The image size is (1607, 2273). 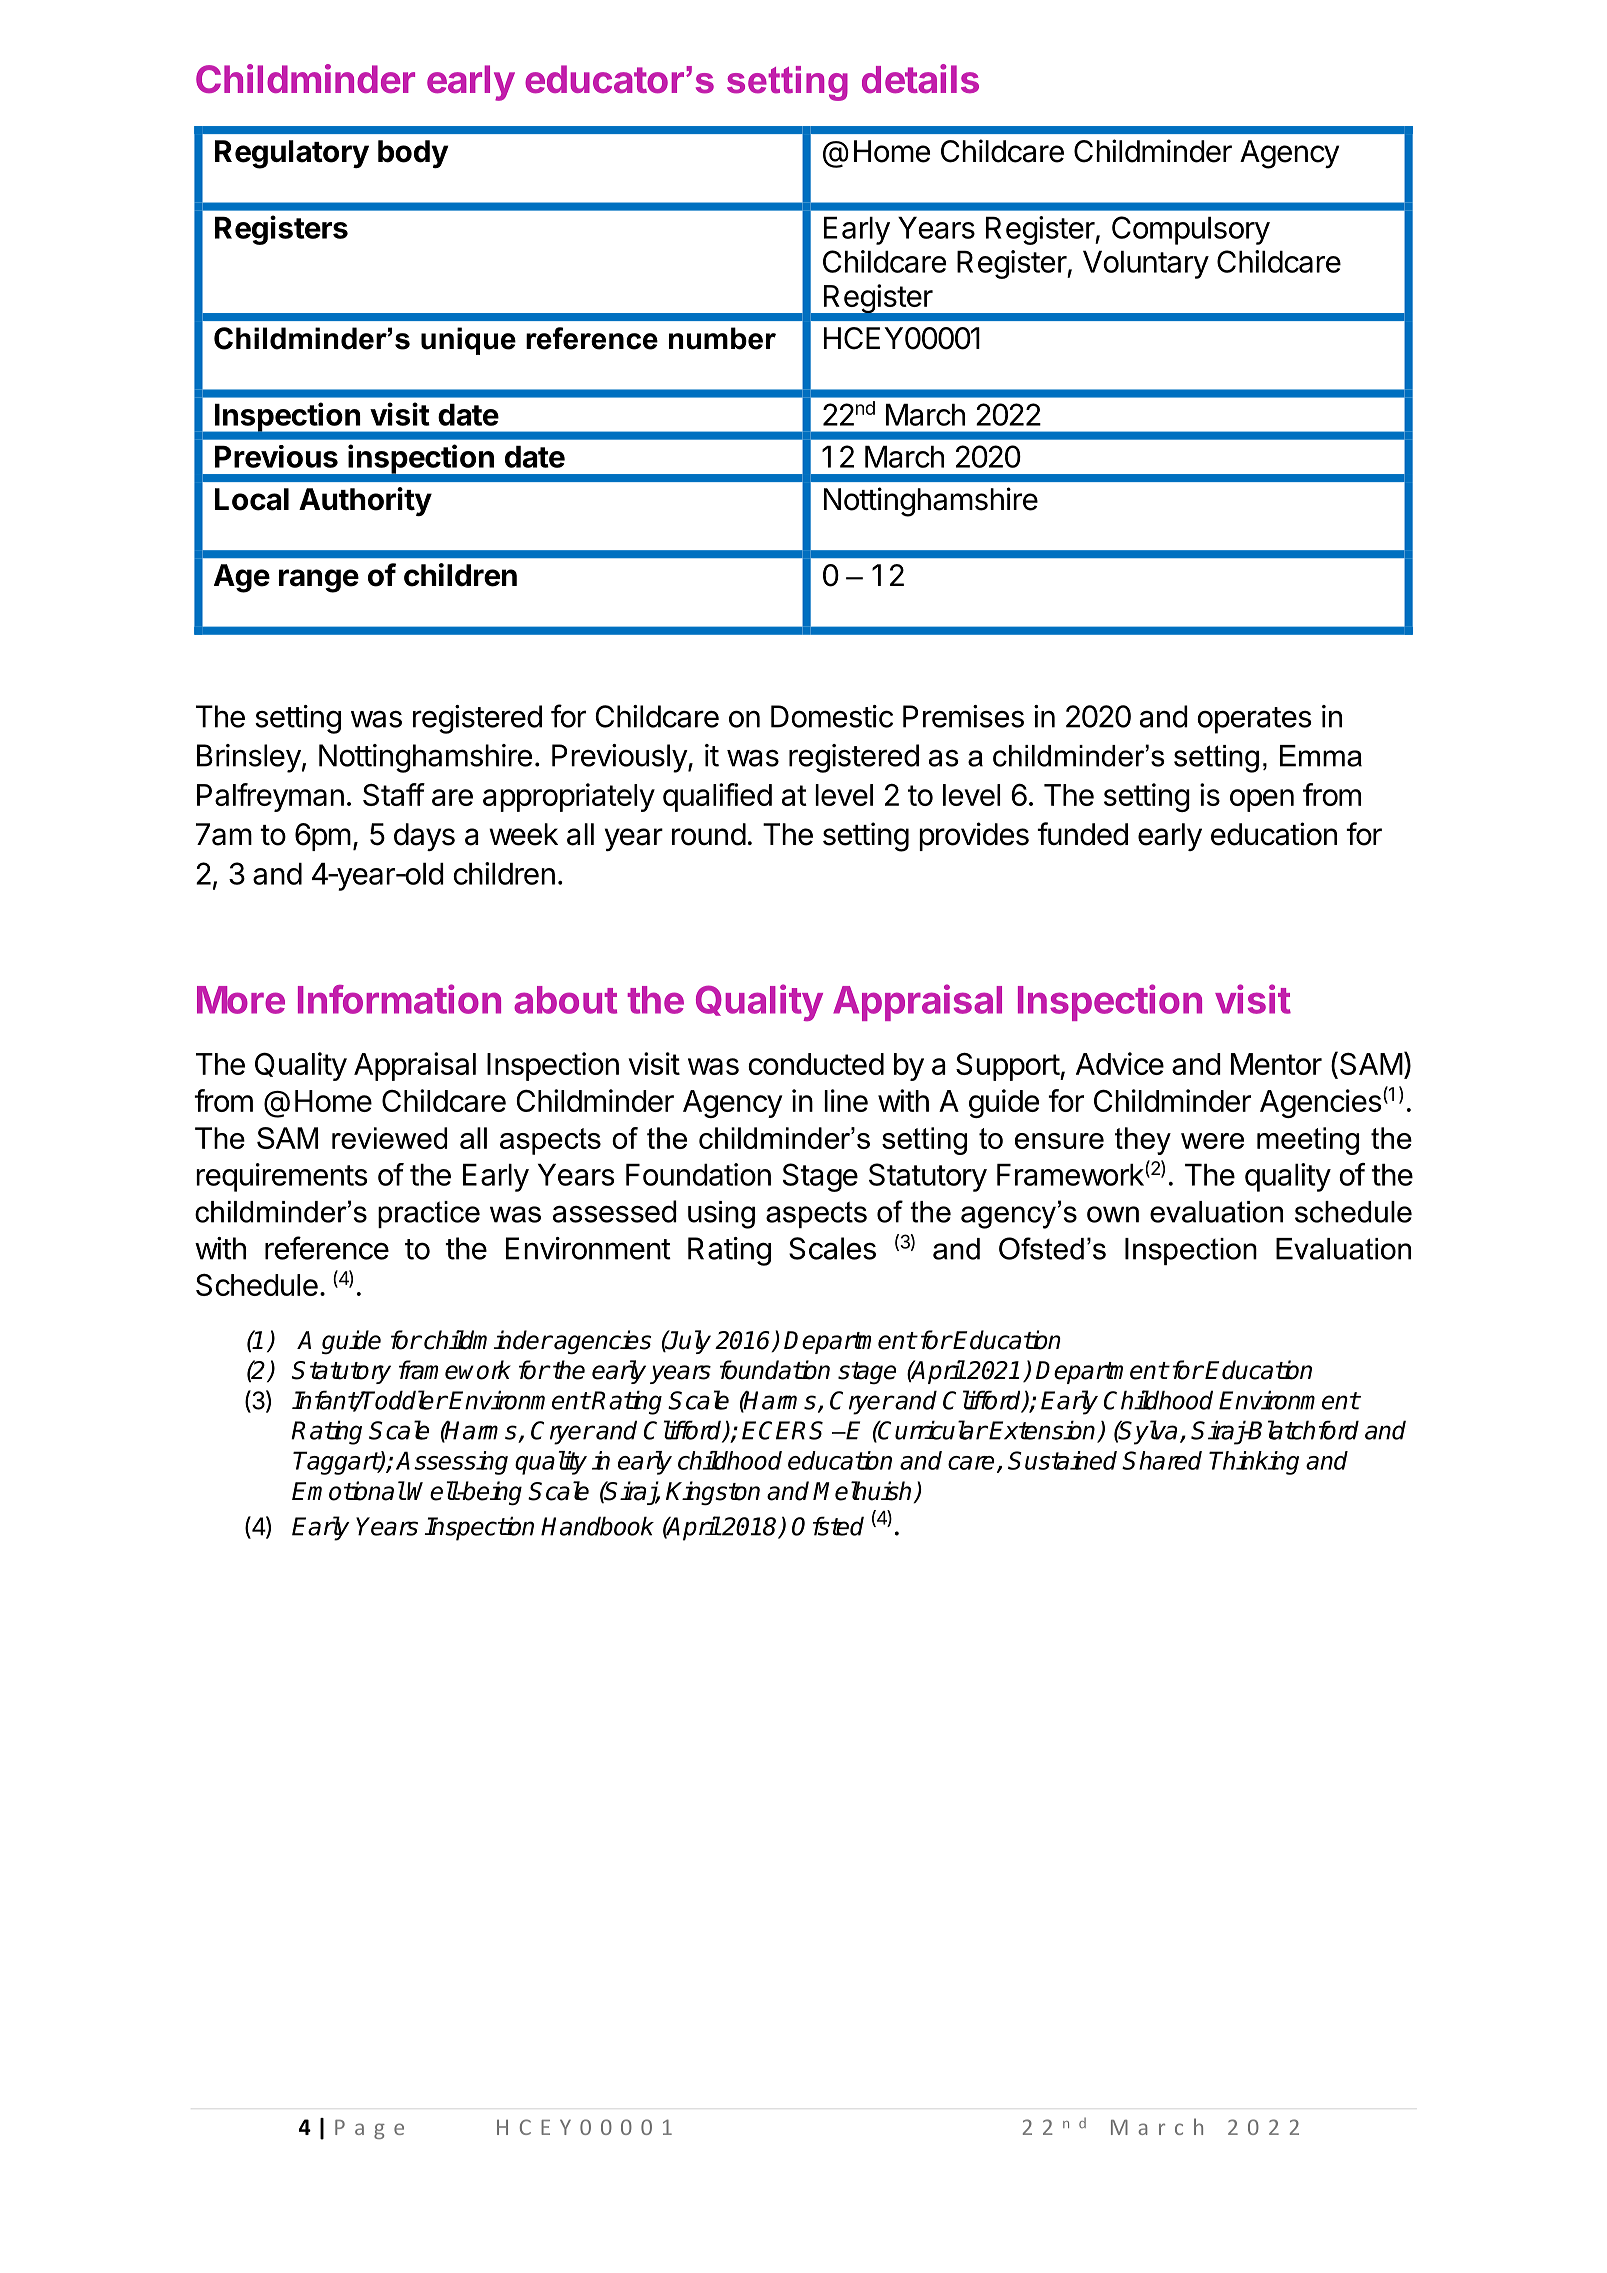 I want to click on Advice, so click(x=1120, y=1063).
